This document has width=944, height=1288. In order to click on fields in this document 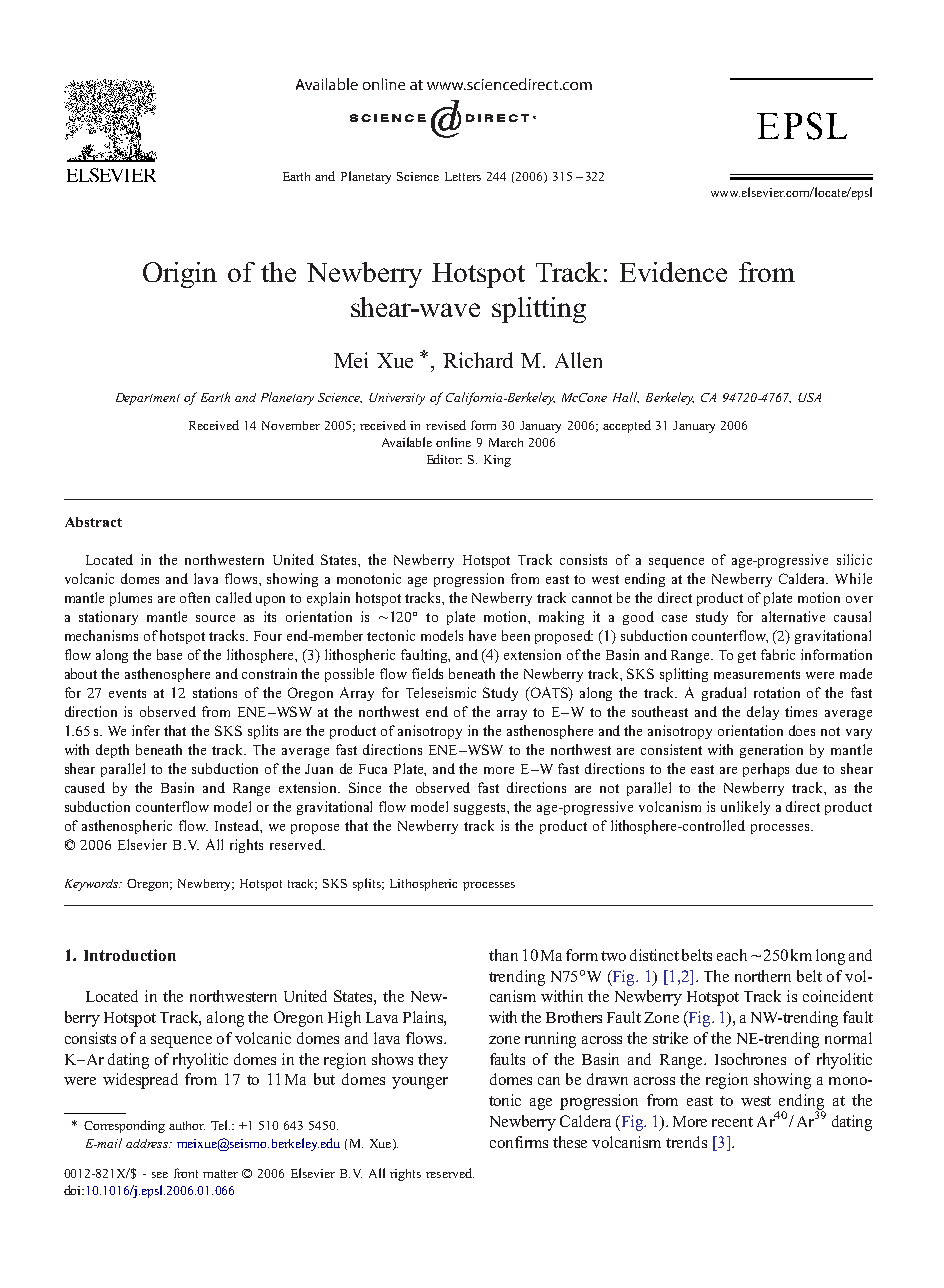, I will do `click(427, 673)`.
